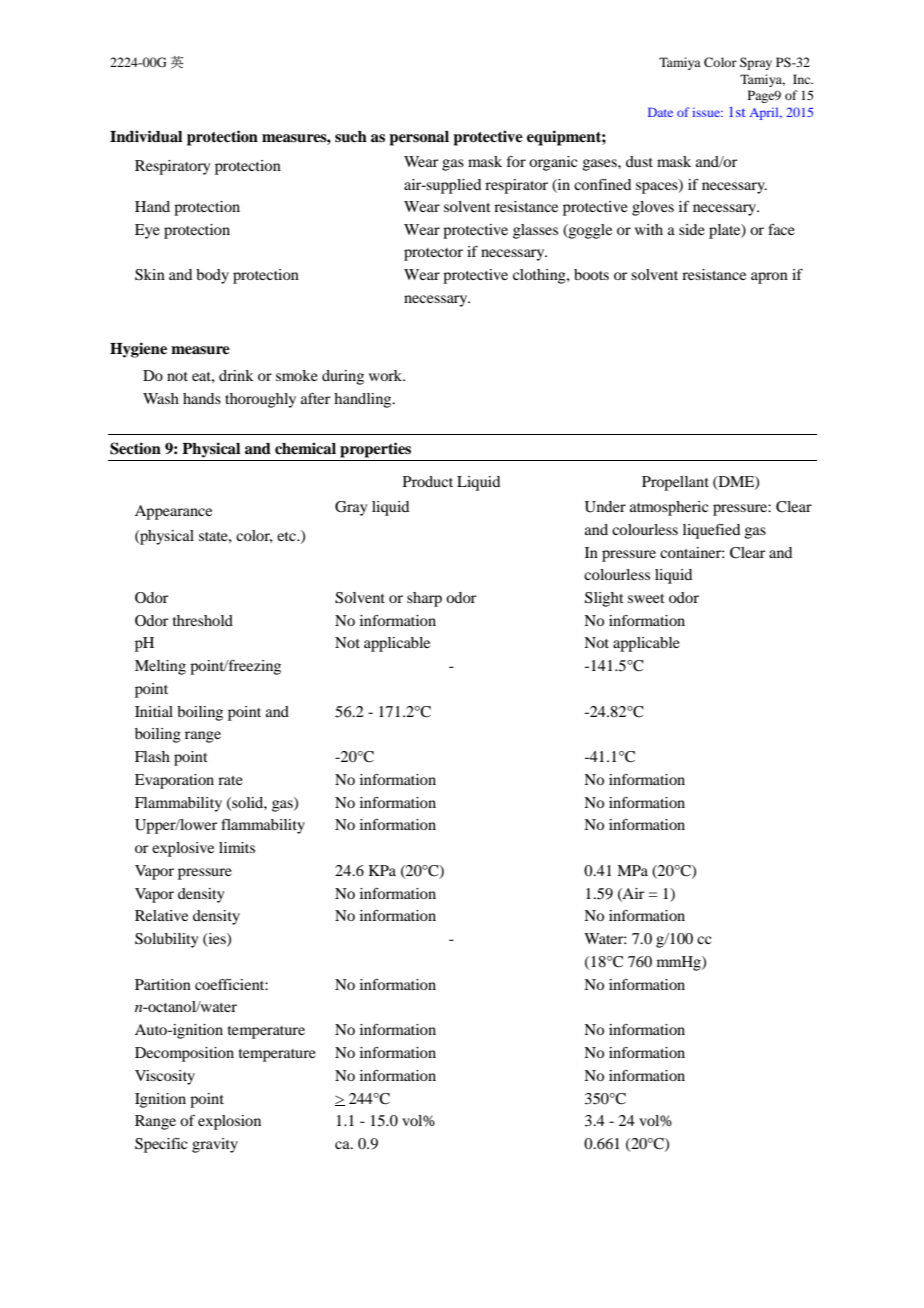 The height and width of the screenshot is (1308, 924). Describe the element at coordinates (236, 375) in the screenshot. I see `drink` at that location.
